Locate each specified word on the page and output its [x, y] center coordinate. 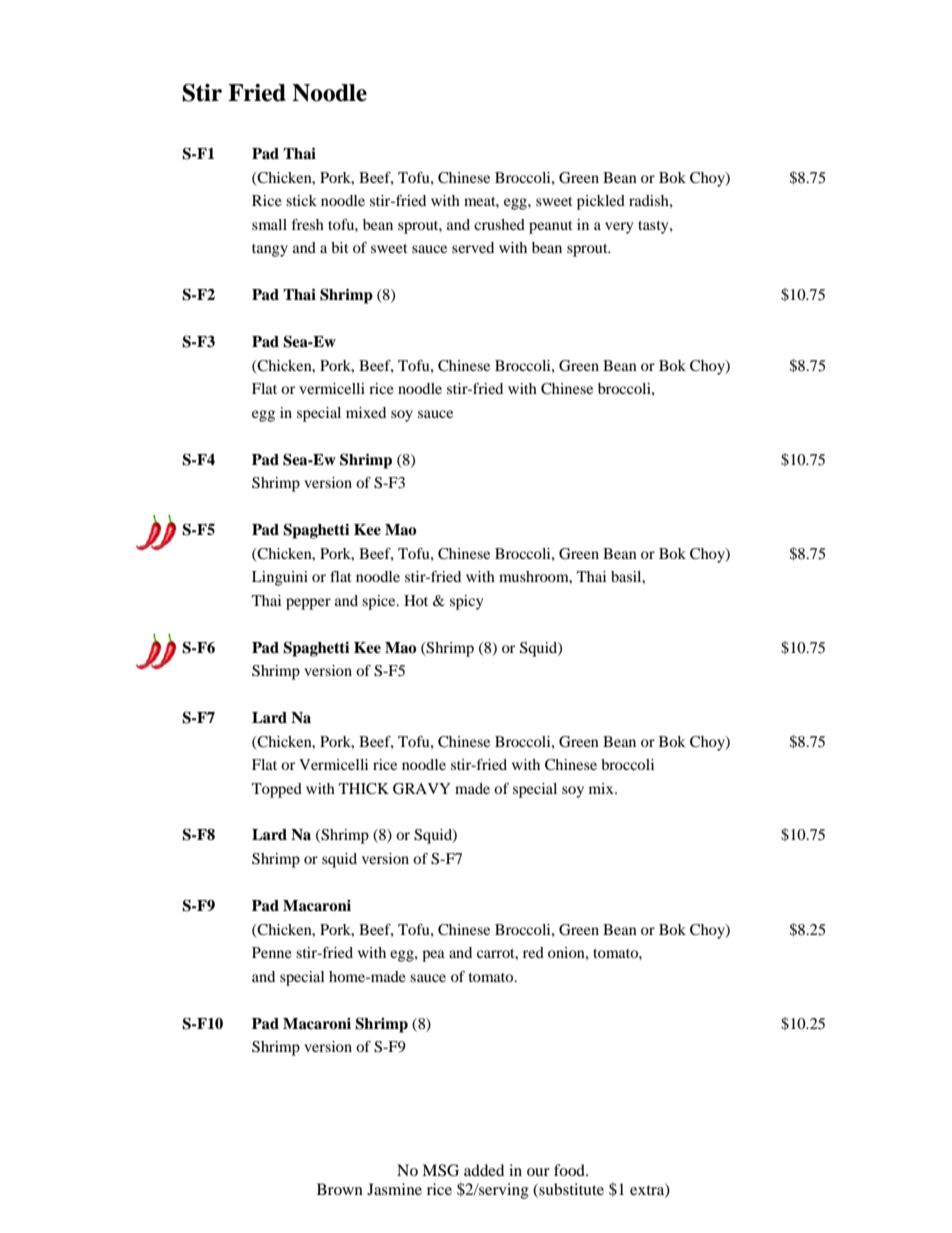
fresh [308, 224]
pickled [601, 202]
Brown [340, 1189]
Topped [277, 790]
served [473, 247]
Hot [416, 600]
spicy [466, 602]
